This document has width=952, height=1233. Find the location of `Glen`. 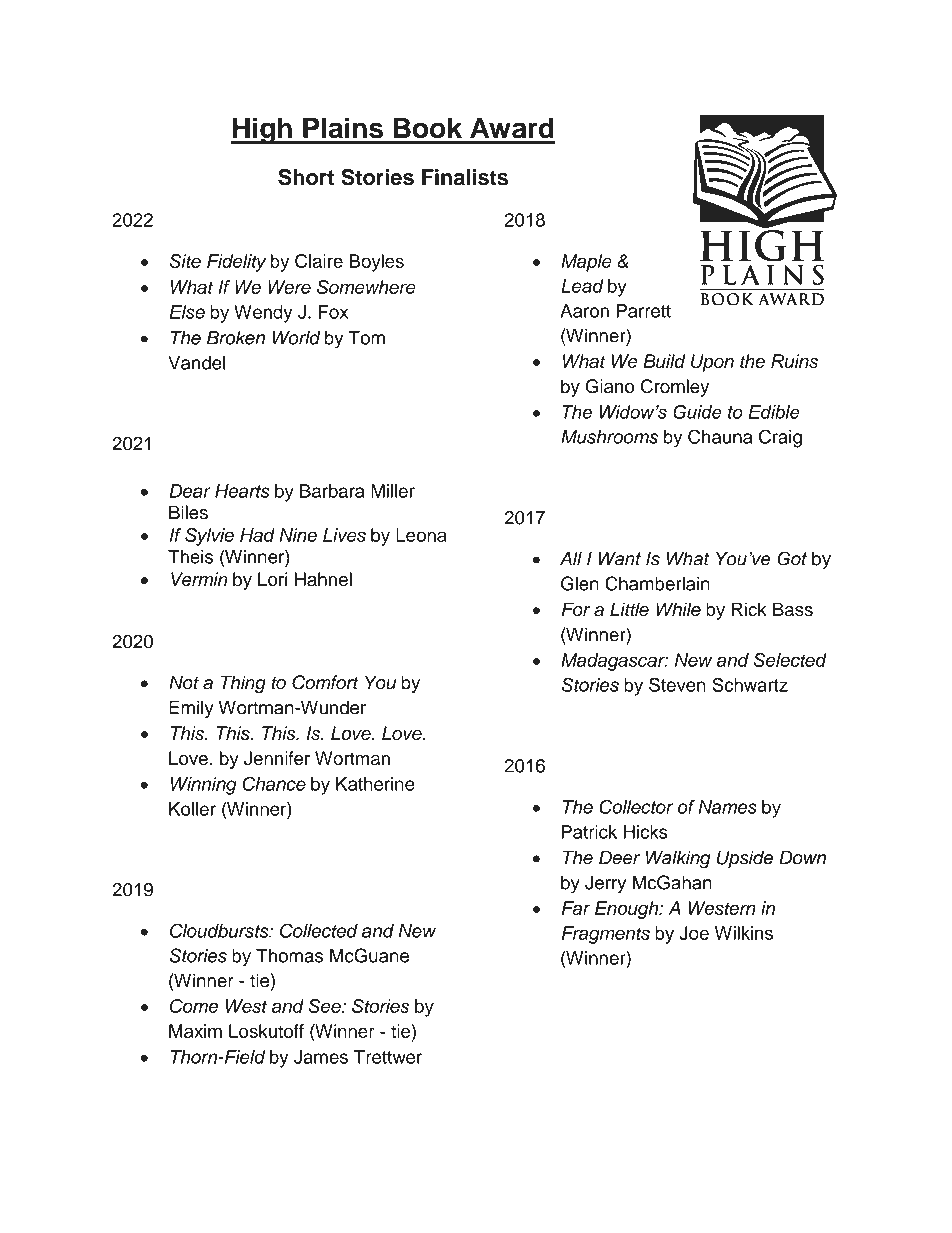

Glen is located at coordinates (580, 583).
